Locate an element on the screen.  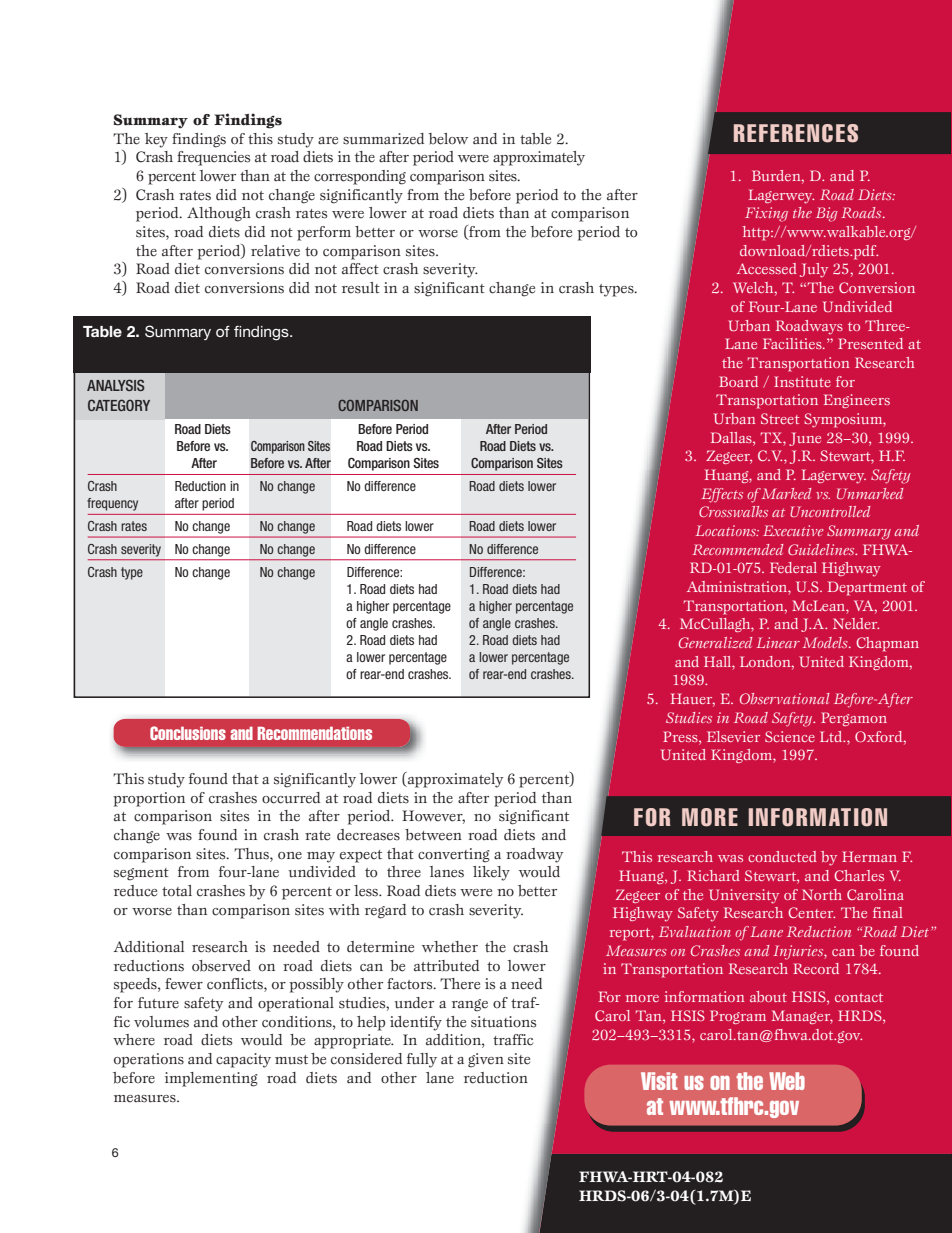
capacity is located at coordinates (243, 1060).
